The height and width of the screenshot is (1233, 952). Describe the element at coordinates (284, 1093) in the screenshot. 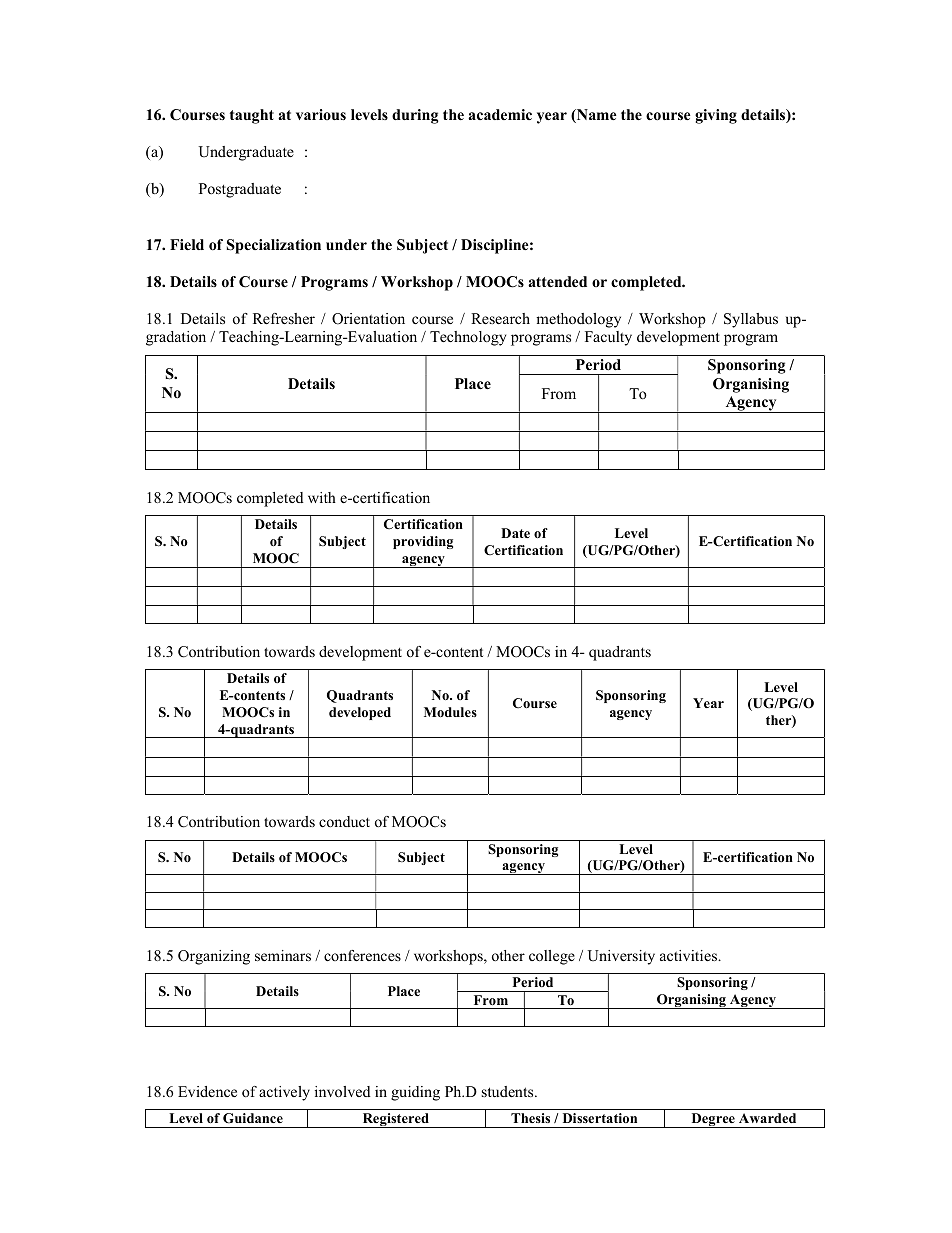

I see `actively` at that location.
